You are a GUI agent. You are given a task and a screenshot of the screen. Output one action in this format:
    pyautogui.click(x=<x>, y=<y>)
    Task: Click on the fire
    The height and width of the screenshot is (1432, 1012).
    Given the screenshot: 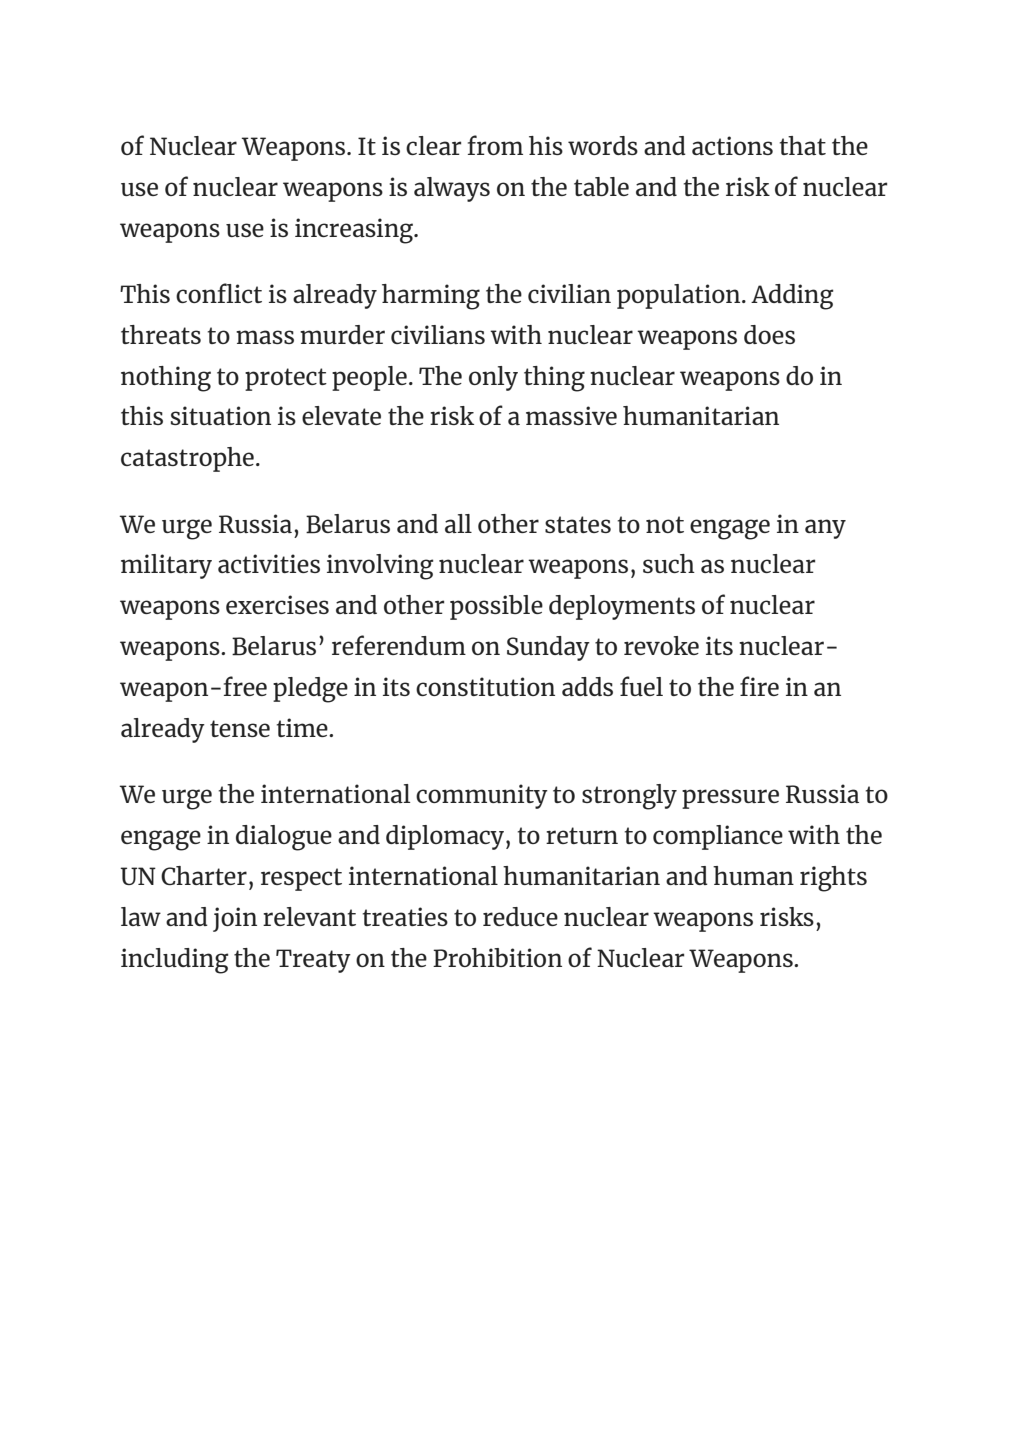 What is the action you would take?
    pyautogui.click(x=759, y=686)
